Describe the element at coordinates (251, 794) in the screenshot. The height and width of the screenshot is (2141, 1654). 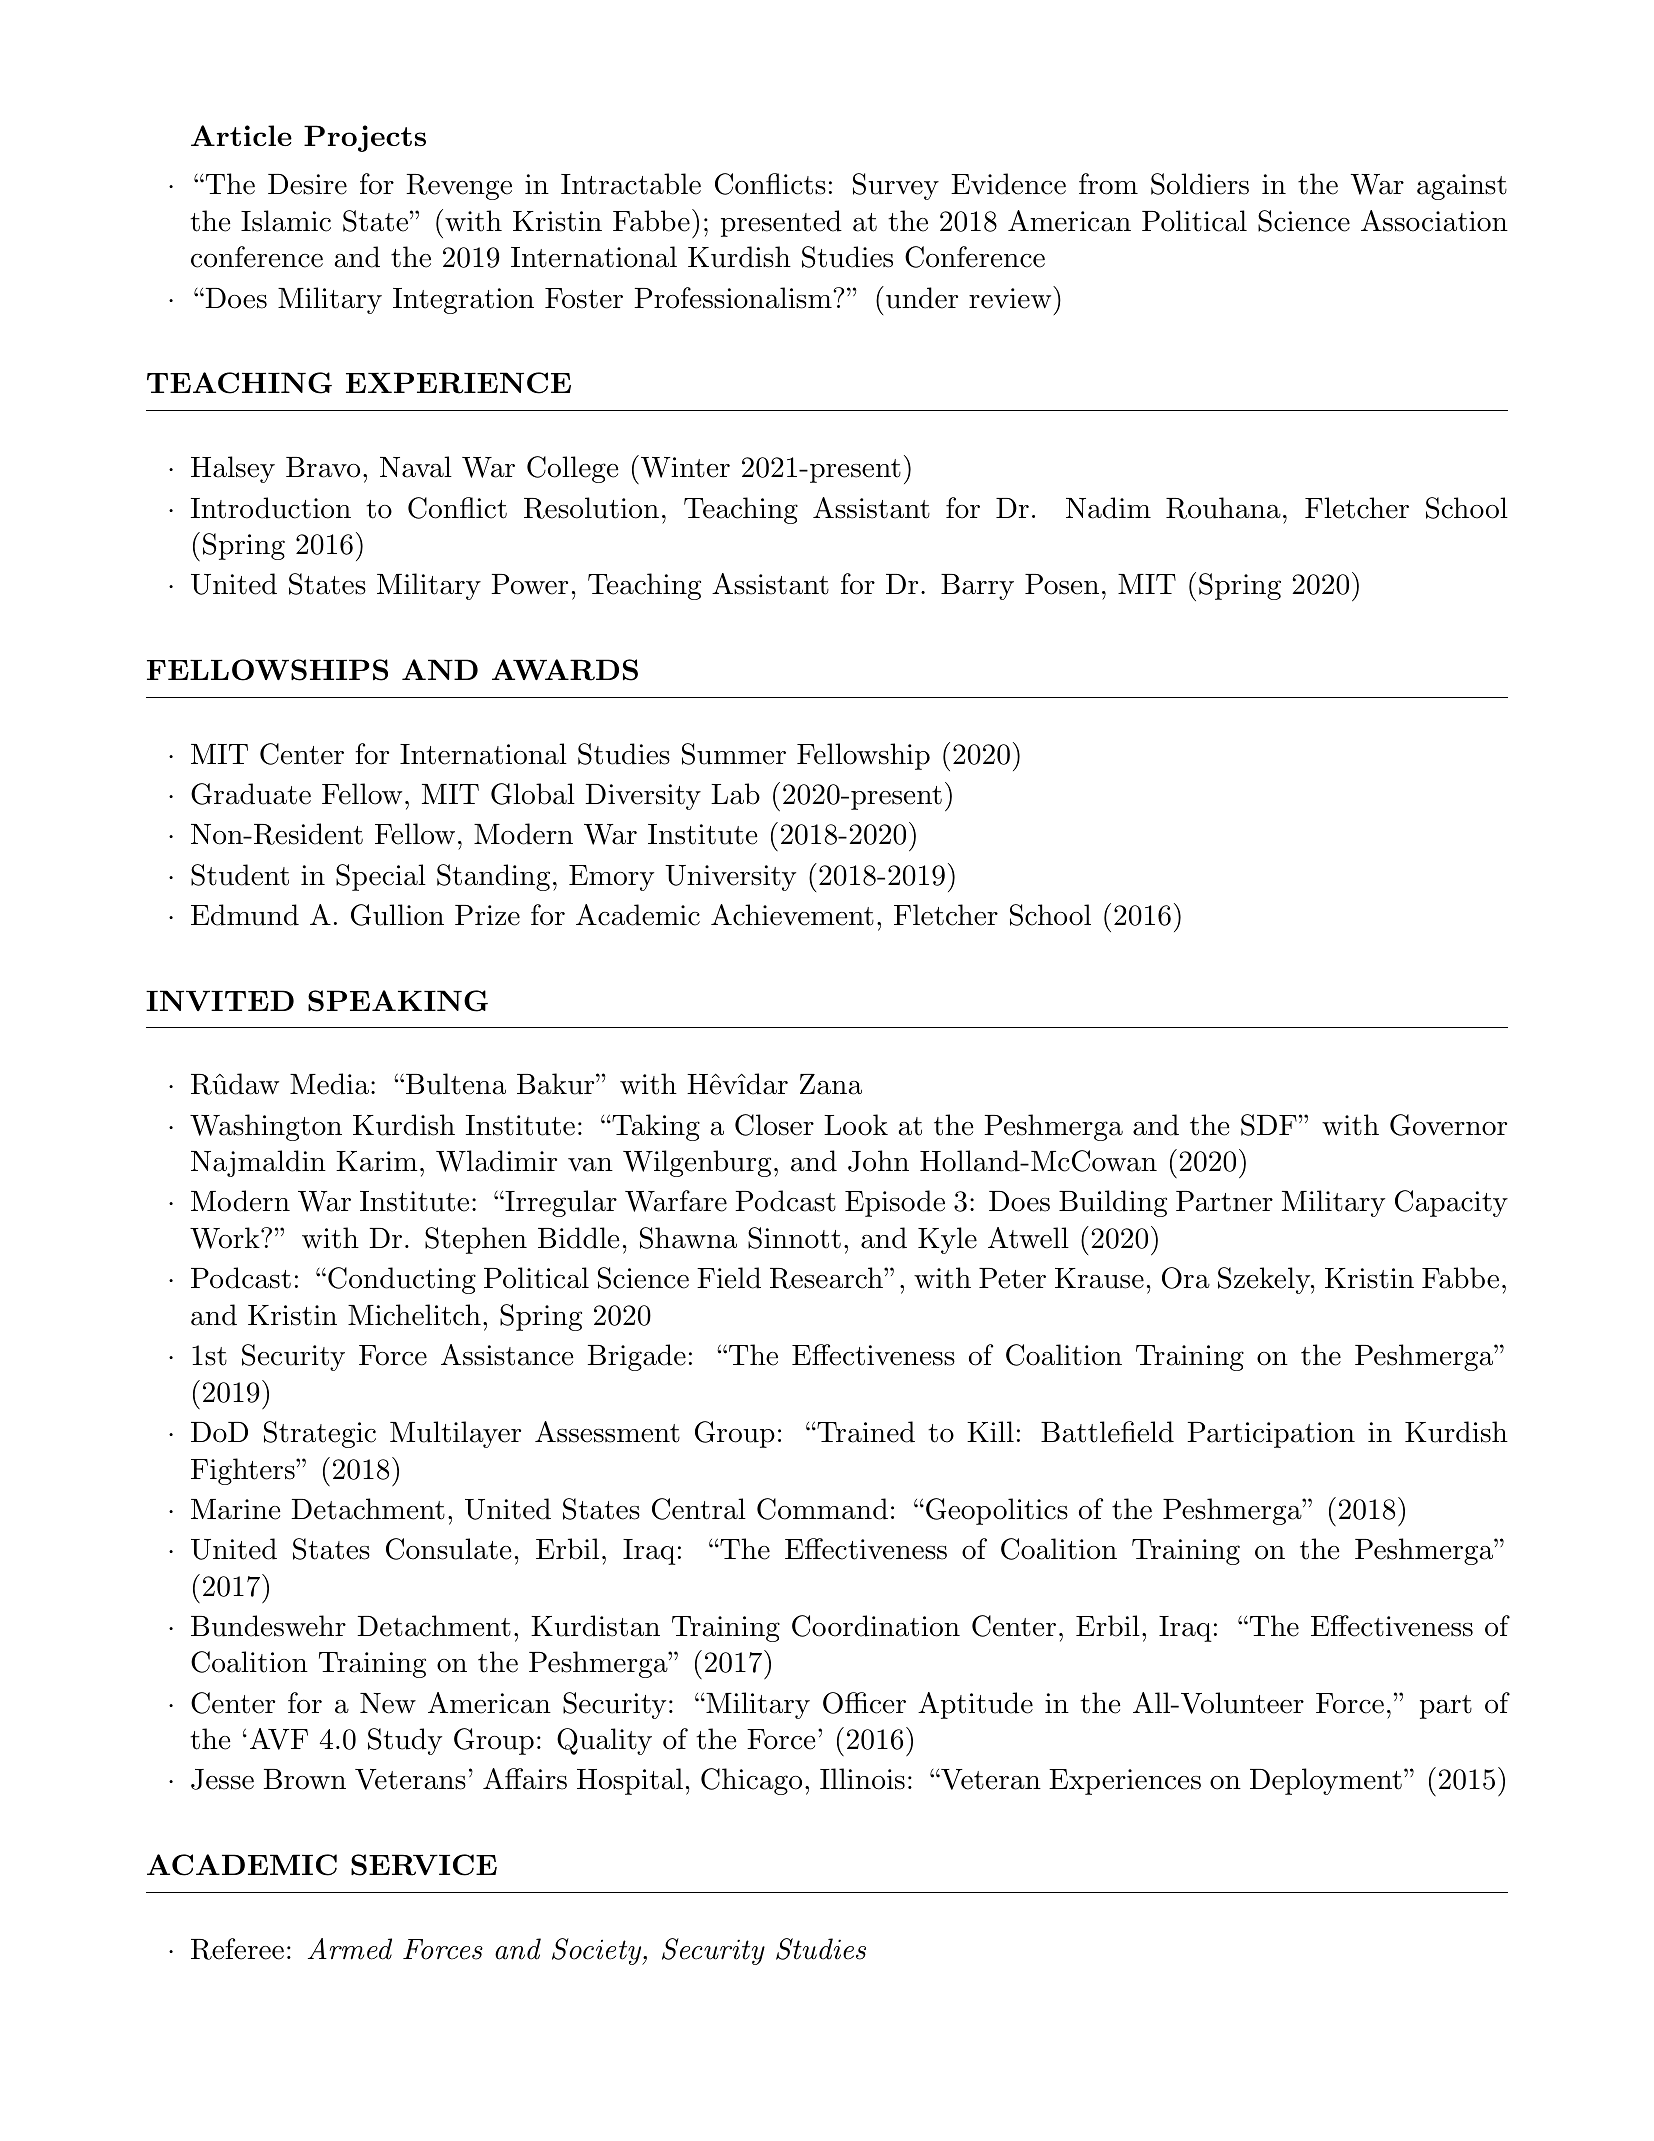
I see `Graduate` at that location.
